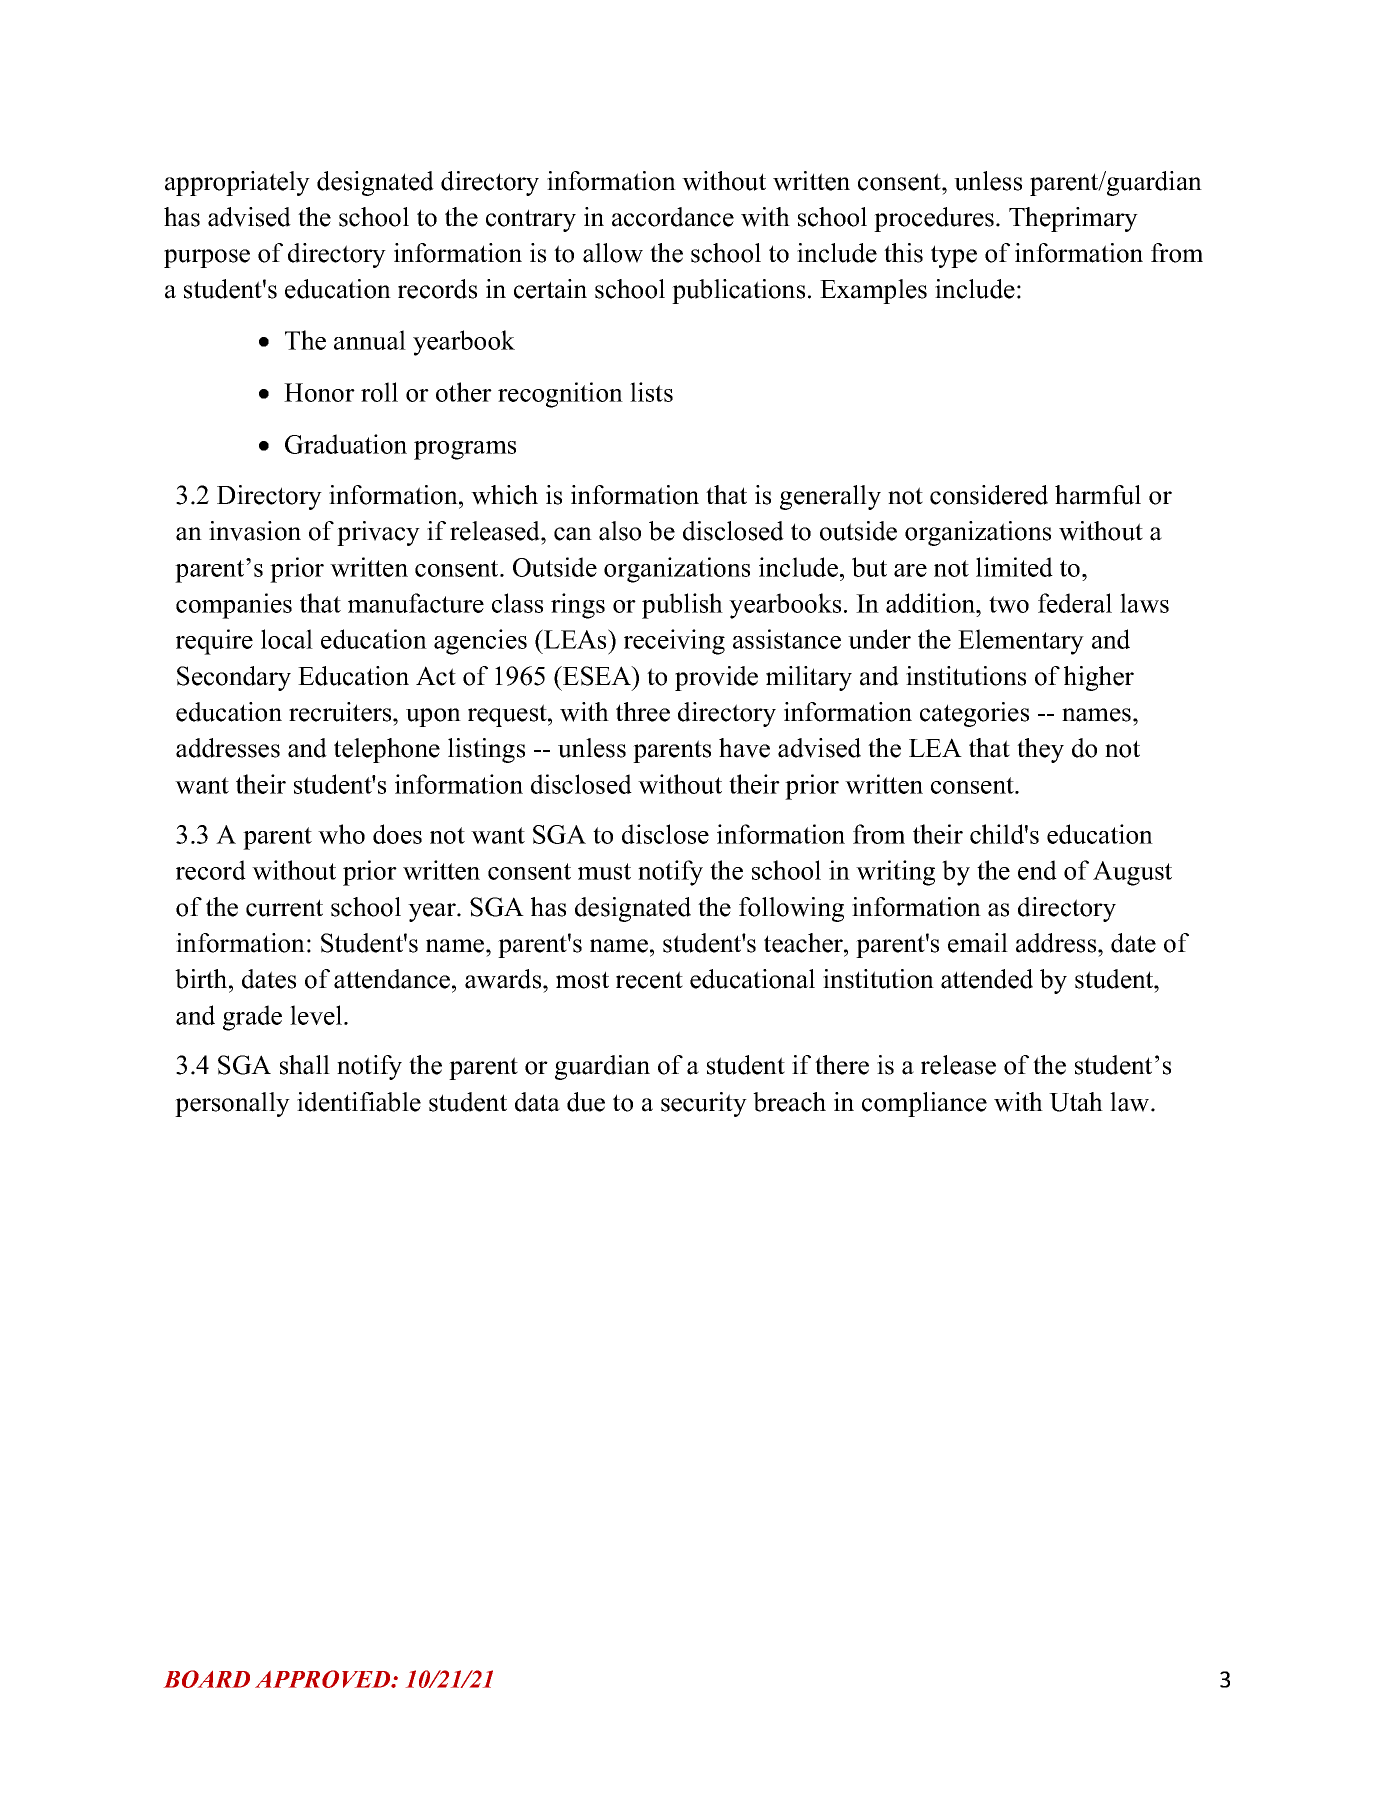 The width and height of the screenshot is (1396, 1807). Describe the element at coordinates (954, 256) in the screenshot. I see `type` at that location.
